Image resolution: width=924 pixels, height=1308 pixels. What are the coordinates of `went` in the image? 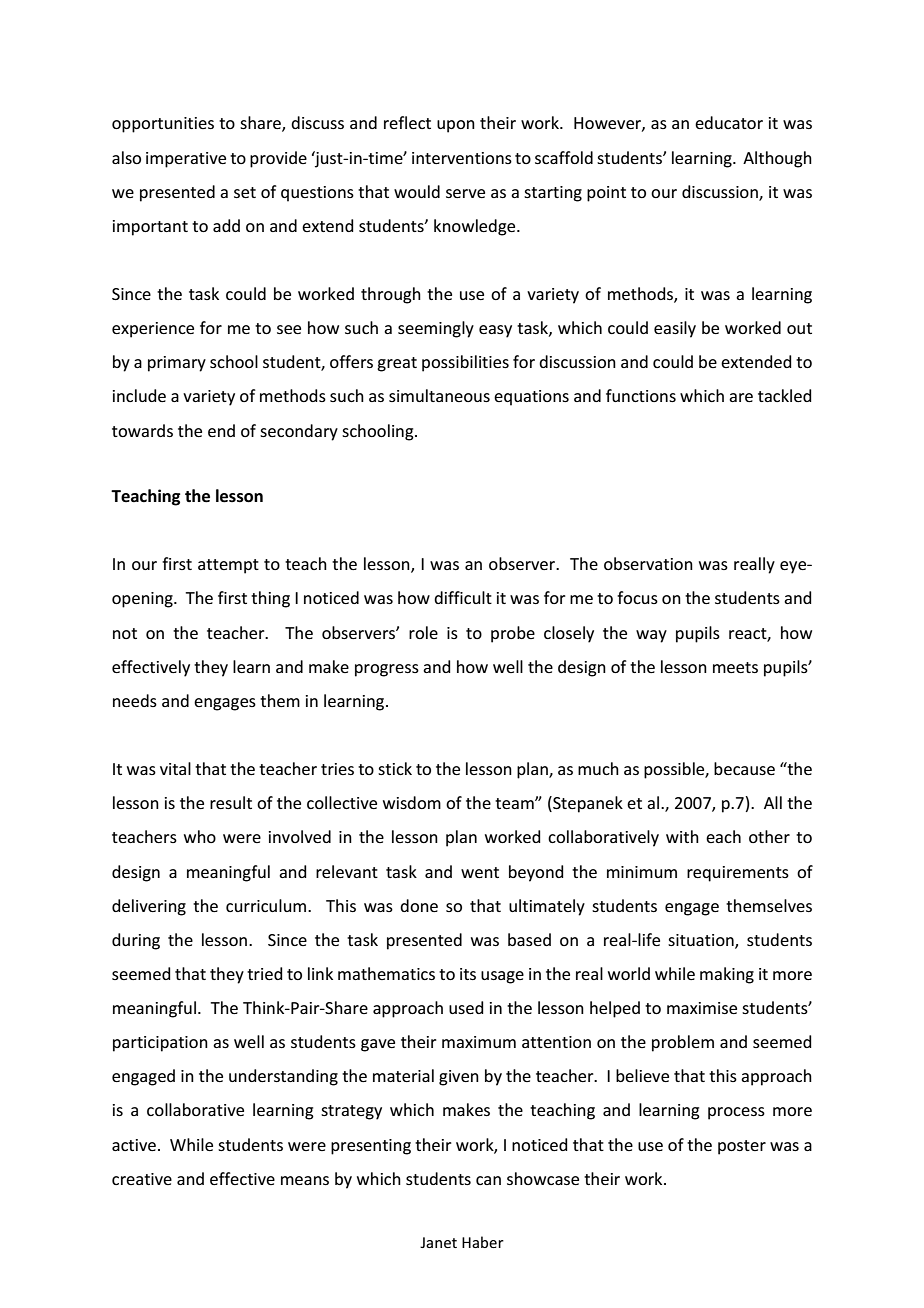 It's located at (480, 872).
